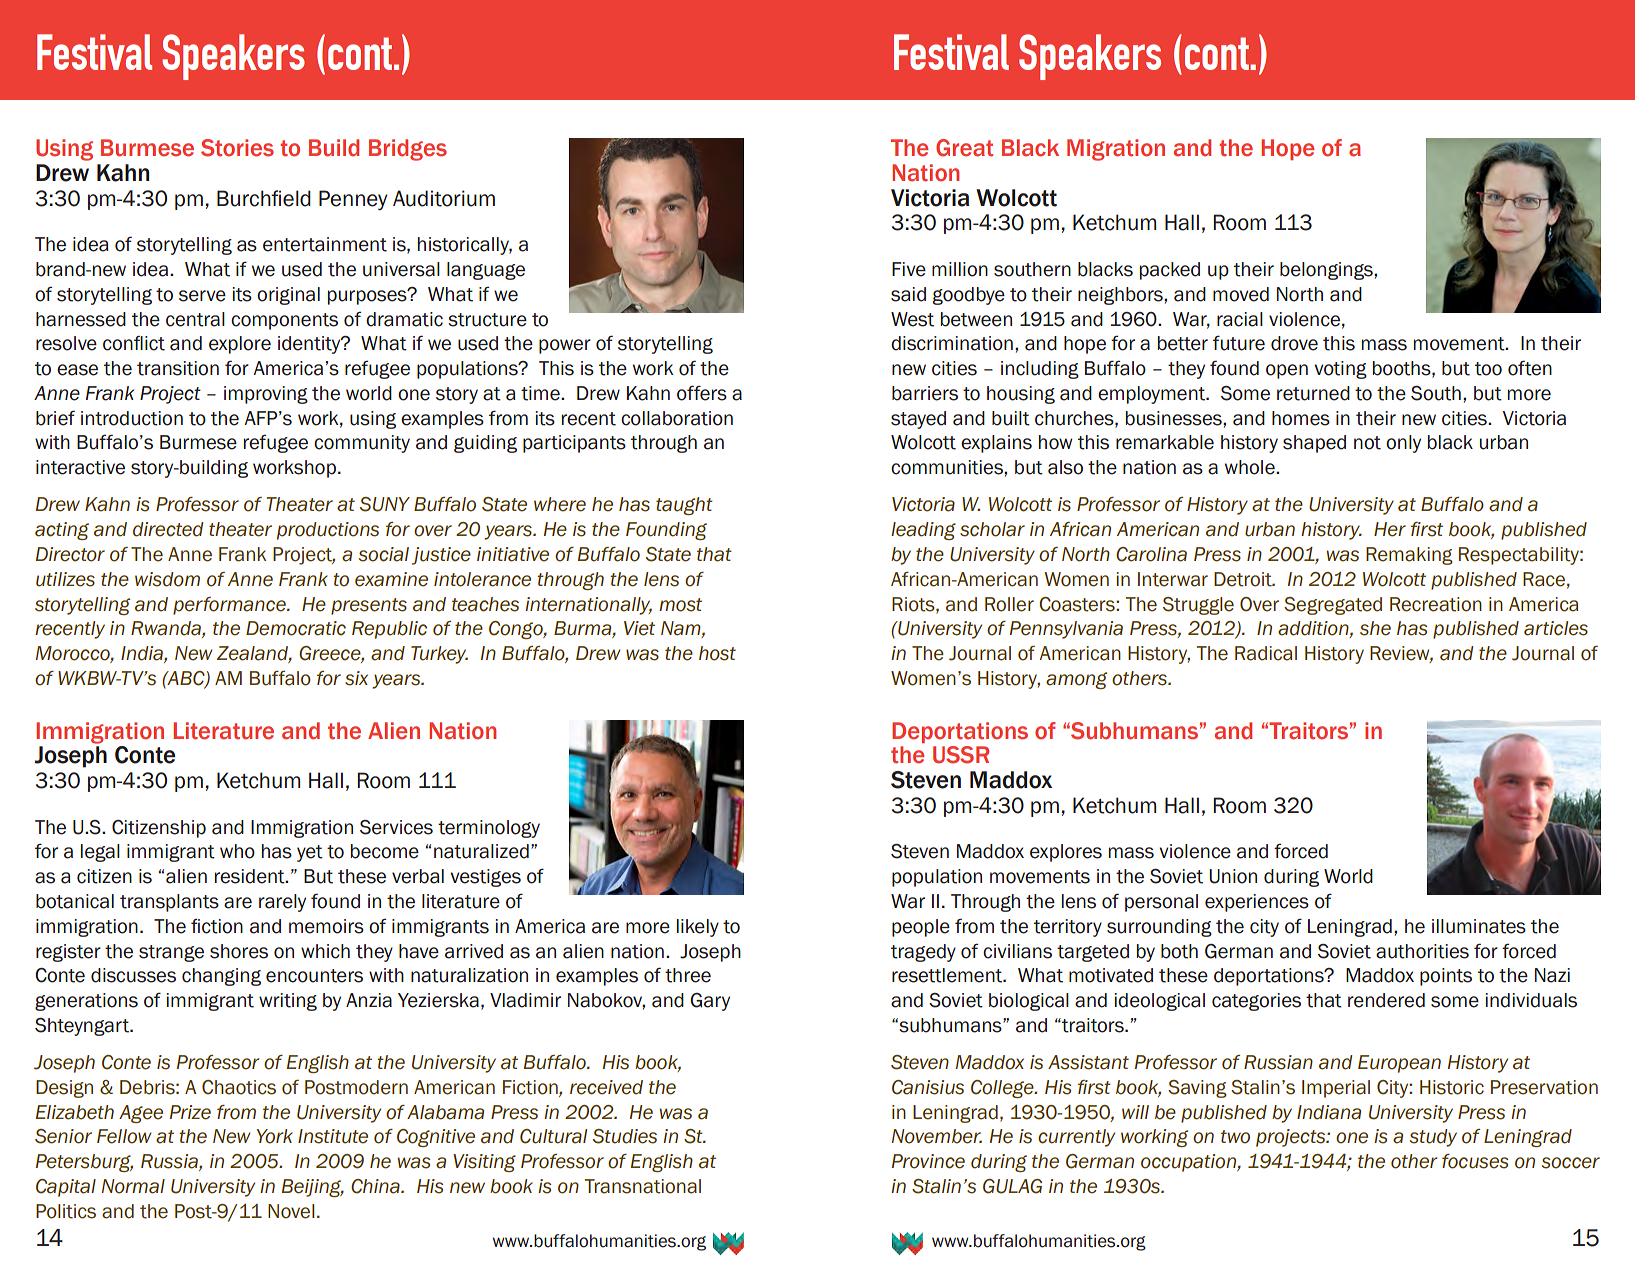 This screenshot has width=1635, height=1264. I want to click on host, so click(717, 653).
